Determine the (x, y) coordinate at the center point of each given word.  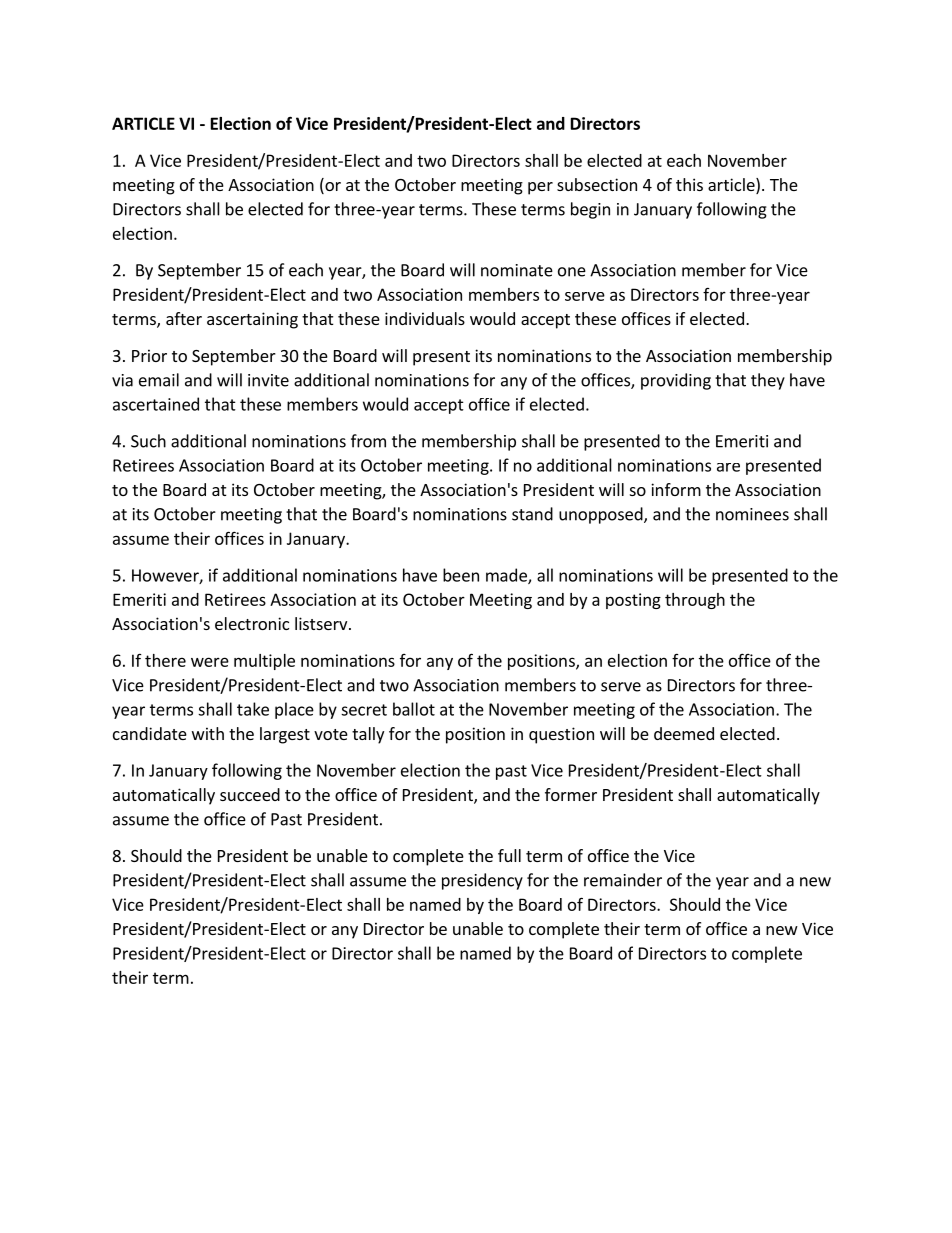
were (210, 662)
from (368, 441)
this (689, 184)
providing (676, 381)
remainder (623, 880)
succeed (250, 794)
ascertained (156, 404)
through (695, 601)
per (540, 188)
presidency (482, 881)
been (461, 575)
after (184, 318)
